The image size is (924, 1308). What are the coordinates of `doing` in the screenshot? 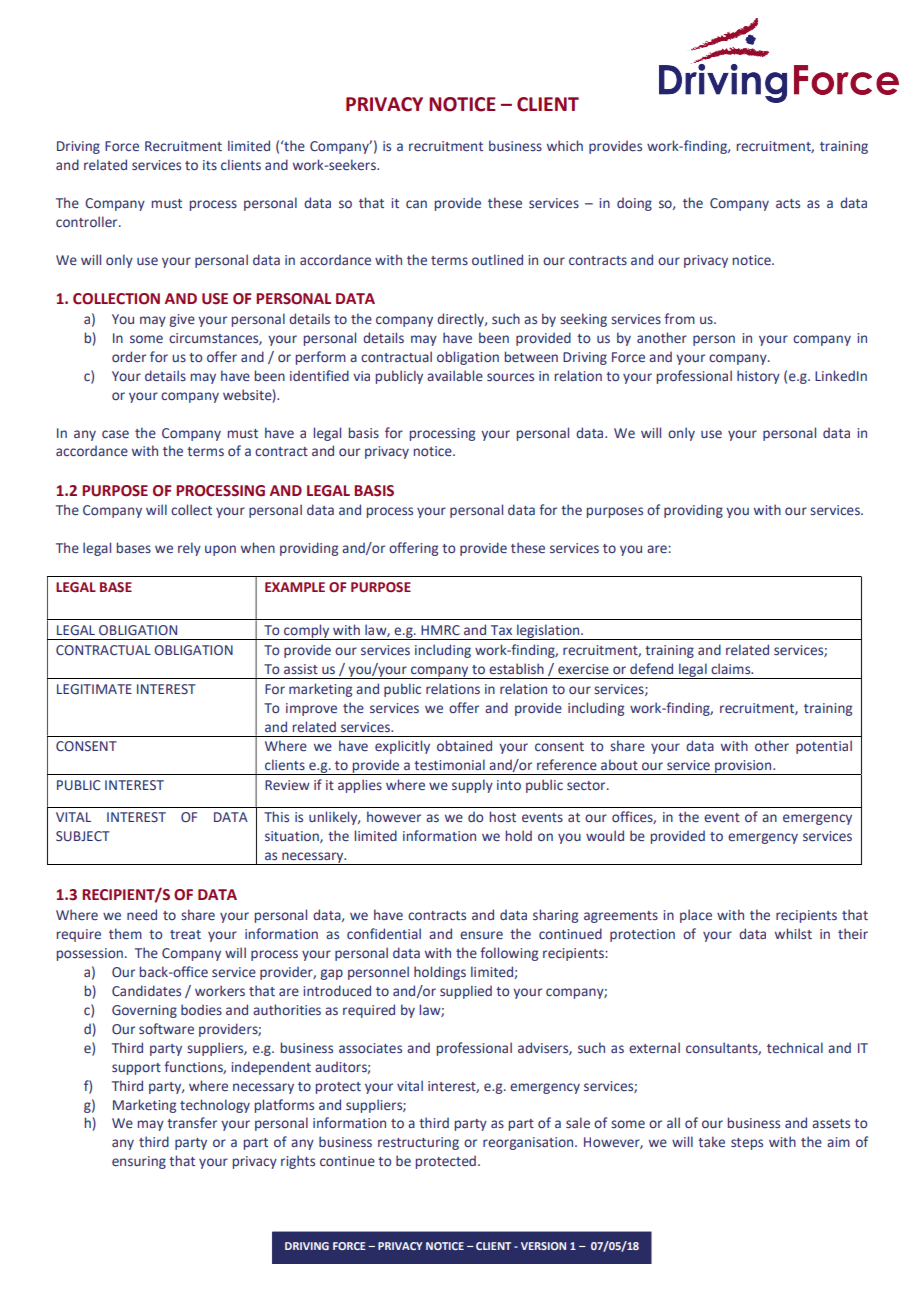 It's located at (634, 204).
